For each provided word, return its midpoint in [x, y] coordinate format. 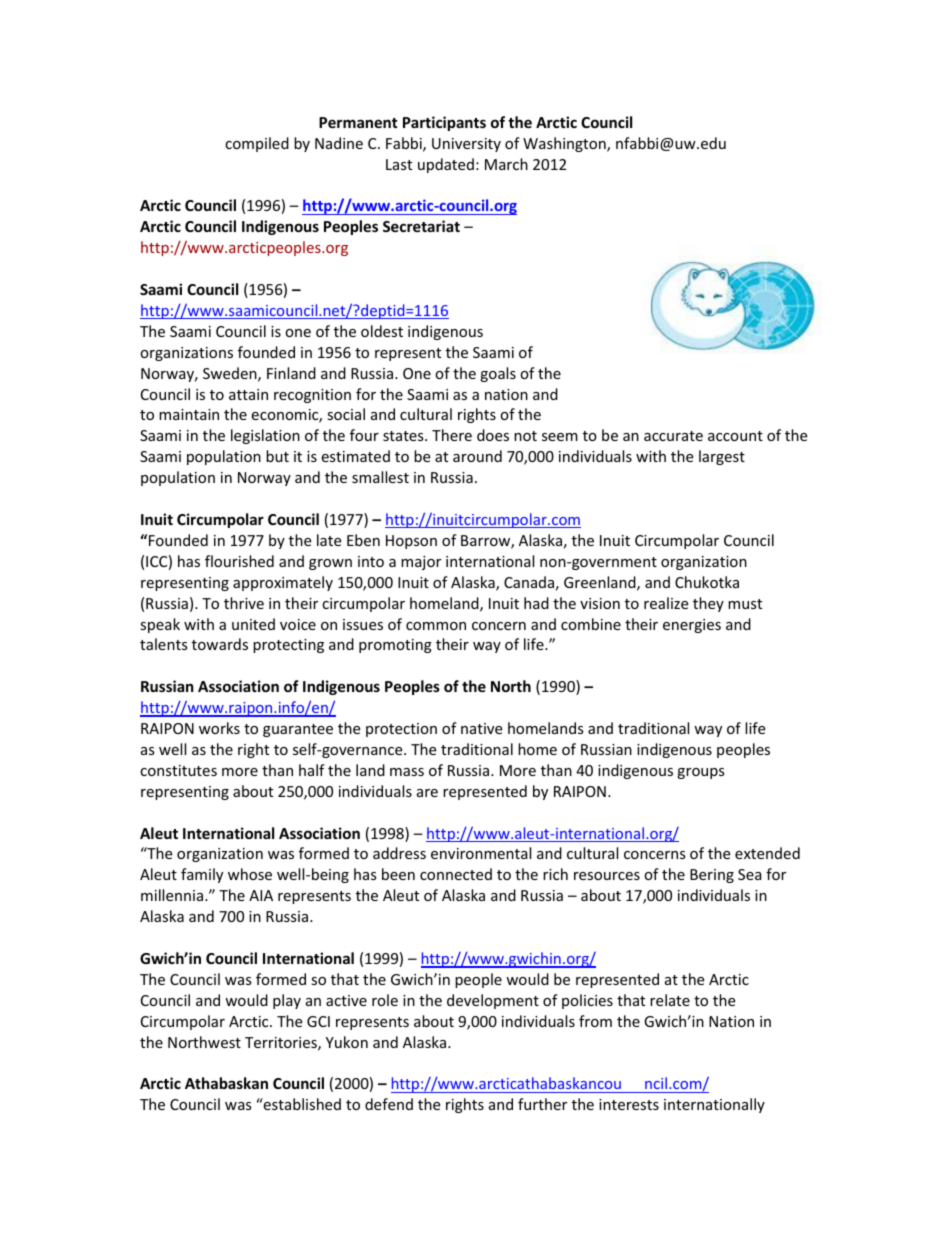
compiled [257, 144]
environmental [481, 853]
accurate [673, 436]
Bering [712, 876]
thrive [244, 603]
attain [248, 394]
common [436, 626]
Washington [565, 144]
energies [692, 626]
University [466, 145]
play [287, 1001]
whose [250, 874]
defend [389, 1104]
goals [498, 374]
